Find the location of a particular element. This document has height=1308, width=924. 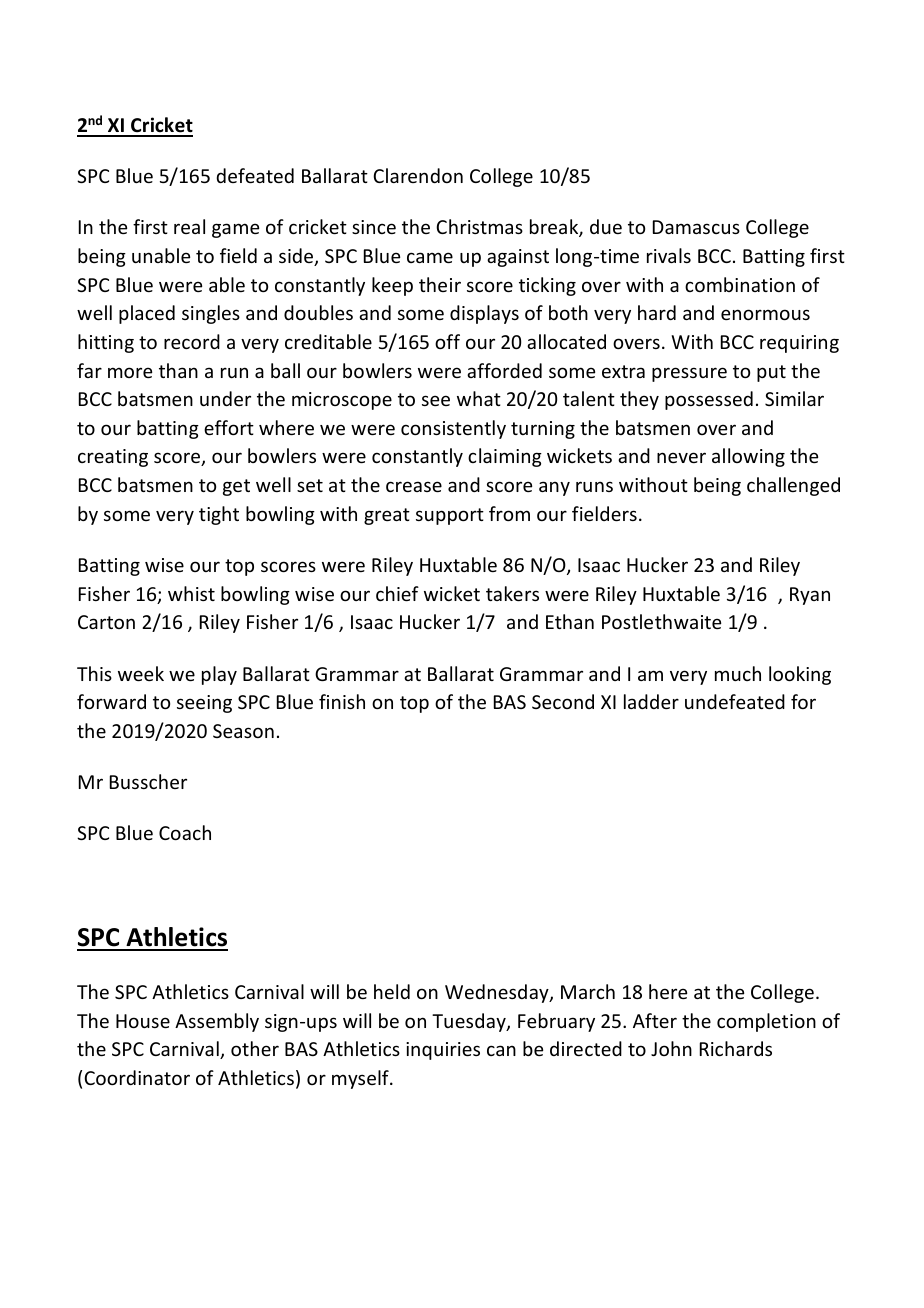

finish is located at coordinates (342, 701).
